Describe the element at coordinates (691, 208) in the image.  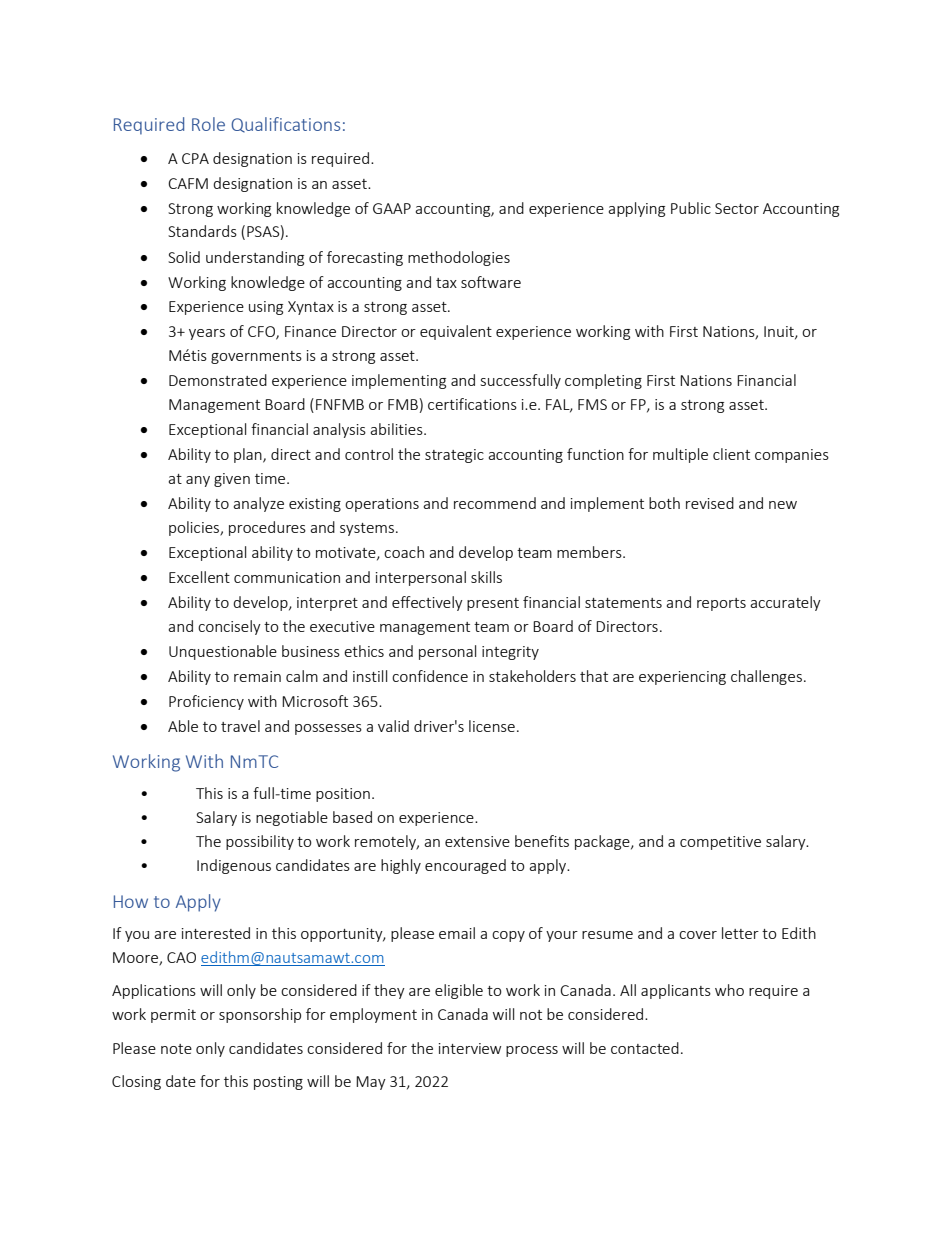
I see `Public` at that location.
